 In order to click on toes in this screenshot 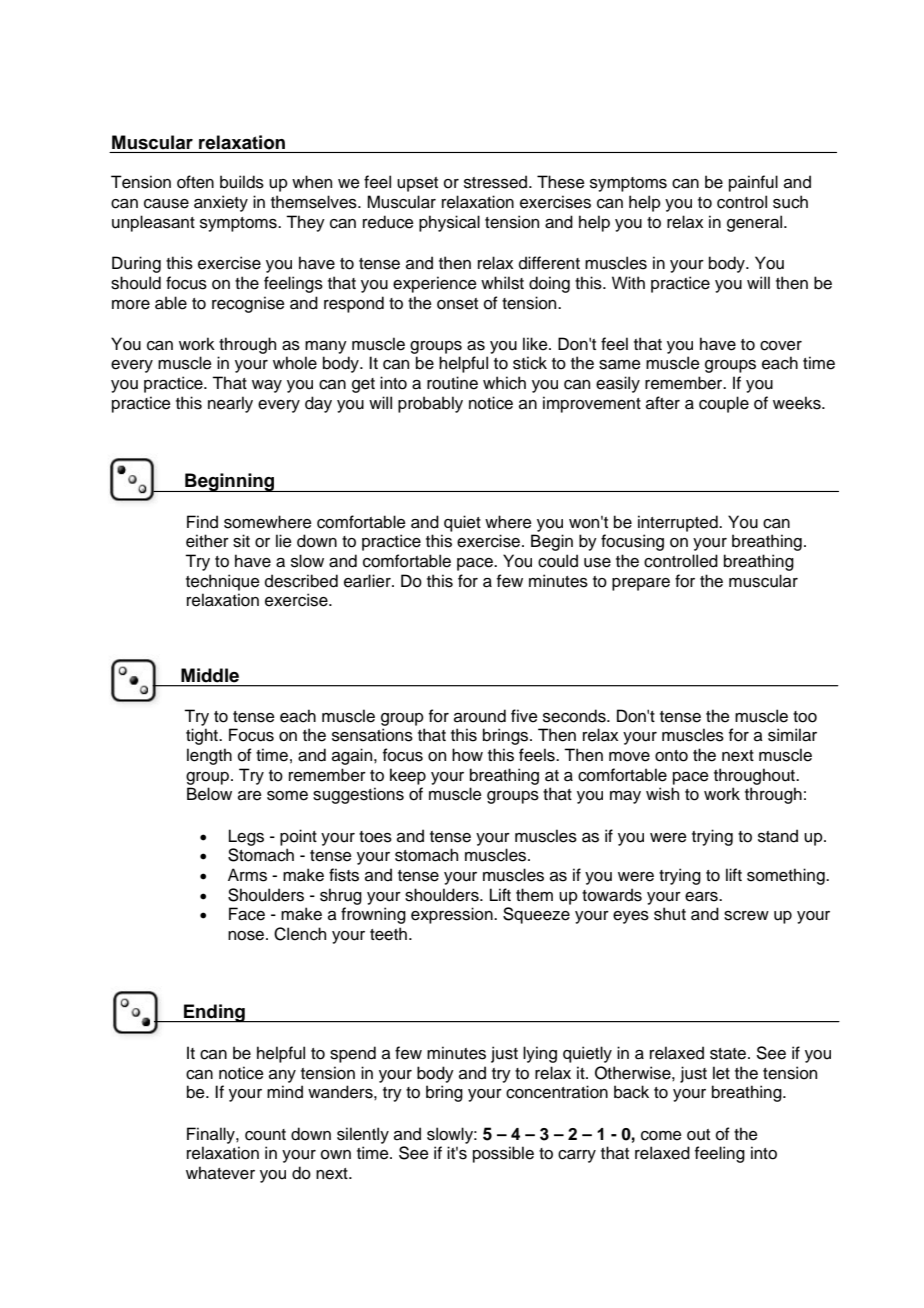, I will do `click(375, 837)`.
